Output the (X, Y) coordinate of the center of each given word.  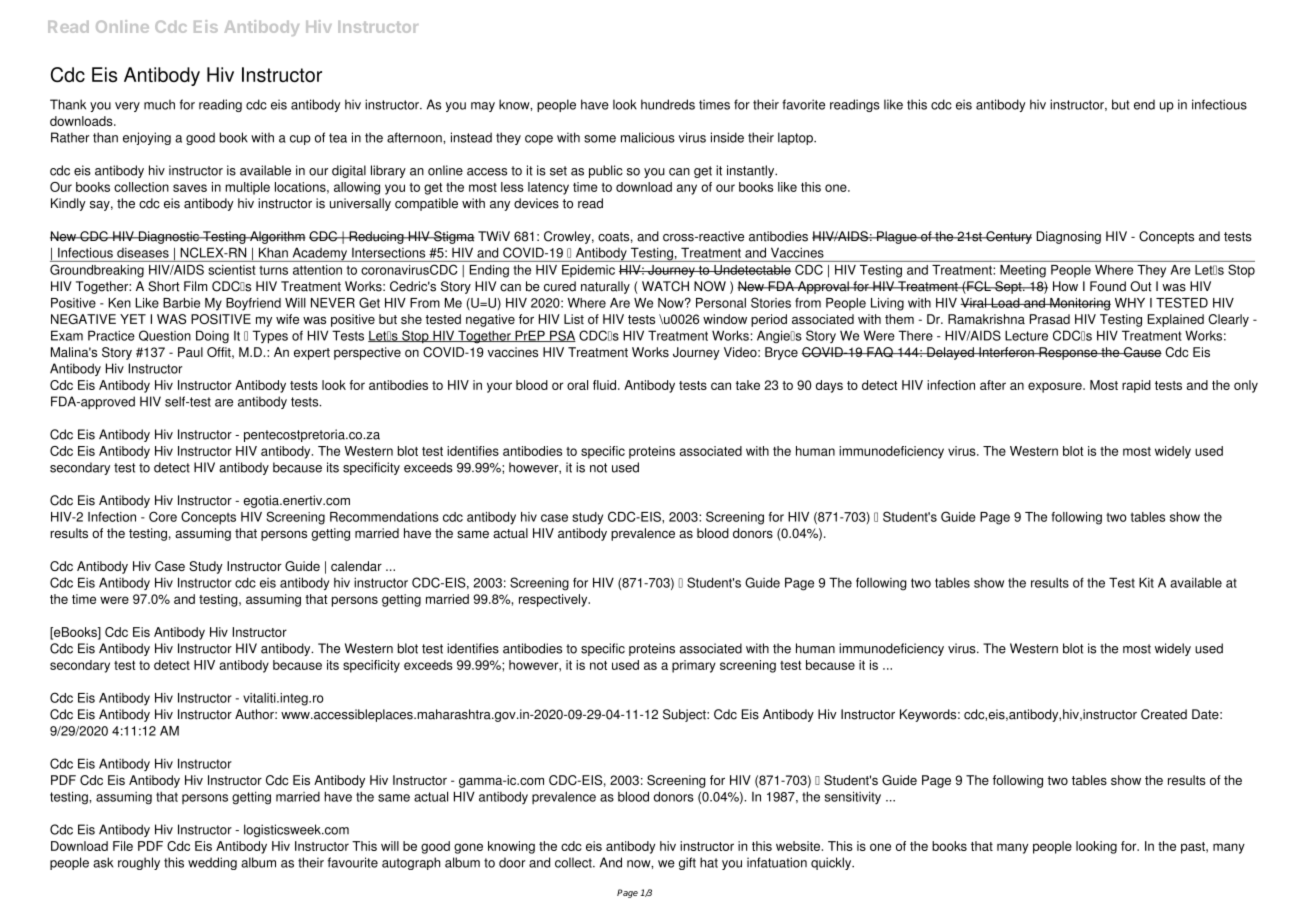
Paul (190, 352)
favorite (803, 104)
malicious (648, 137)
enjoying (147, 138)
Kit (1146, 582)
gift (687, 863)
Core (163, 516)
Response (1068, 353)
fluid (606, 385)
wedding (212, 863)
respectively (554, 600)
